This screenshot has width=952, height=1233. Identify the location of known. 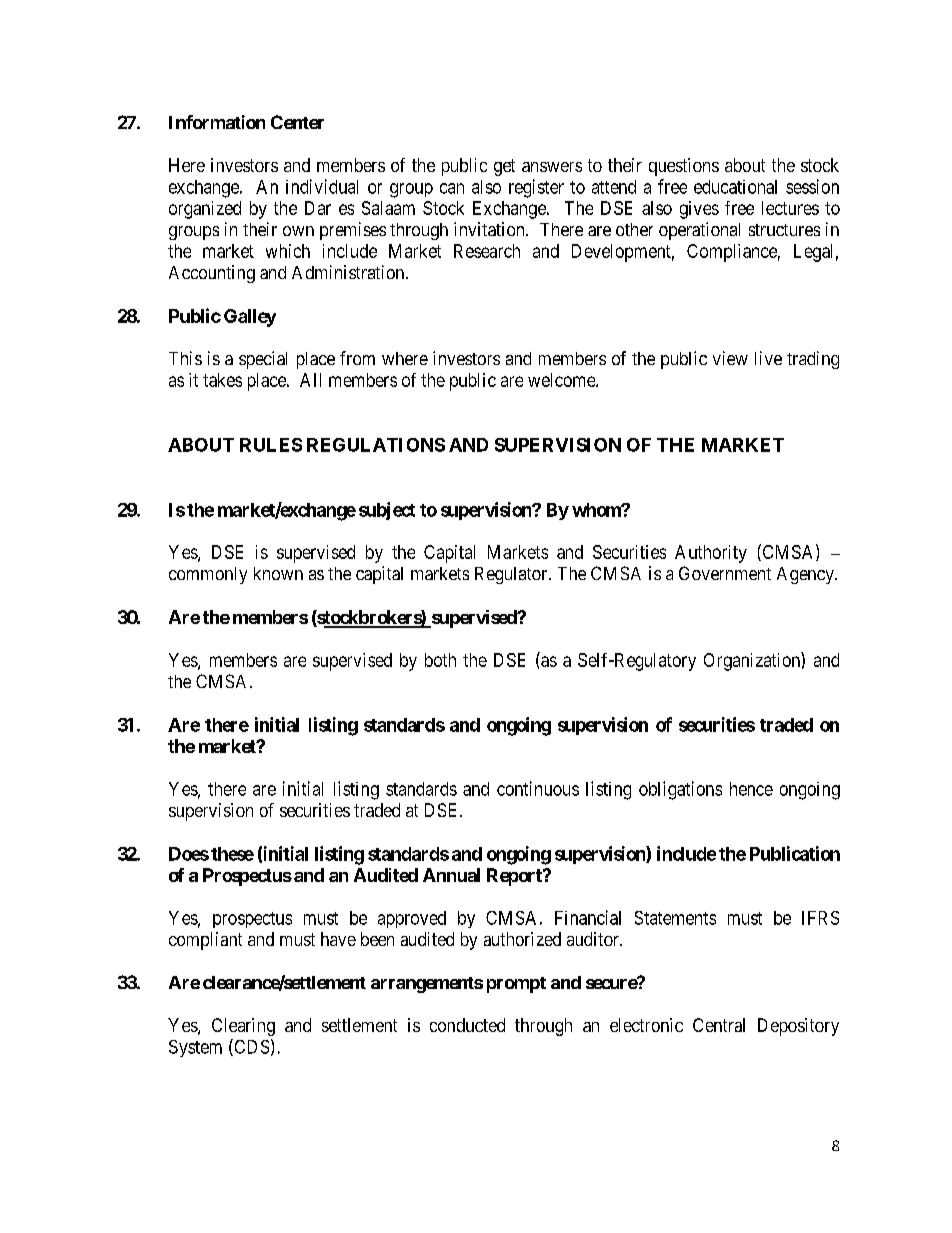
(278, 573).
